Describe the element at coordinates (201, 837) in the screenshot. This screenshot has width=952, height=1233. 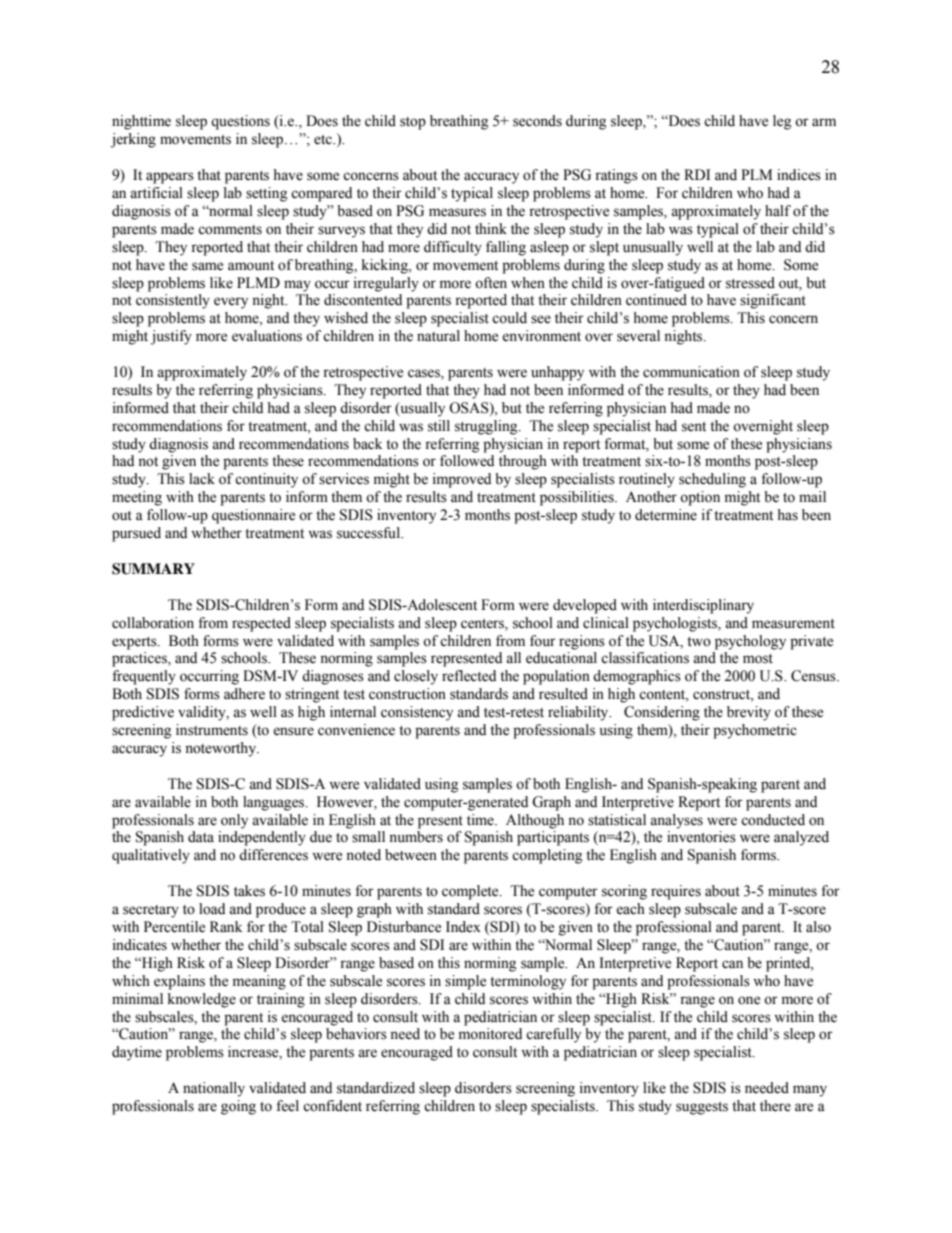
I see `data` at that location.
